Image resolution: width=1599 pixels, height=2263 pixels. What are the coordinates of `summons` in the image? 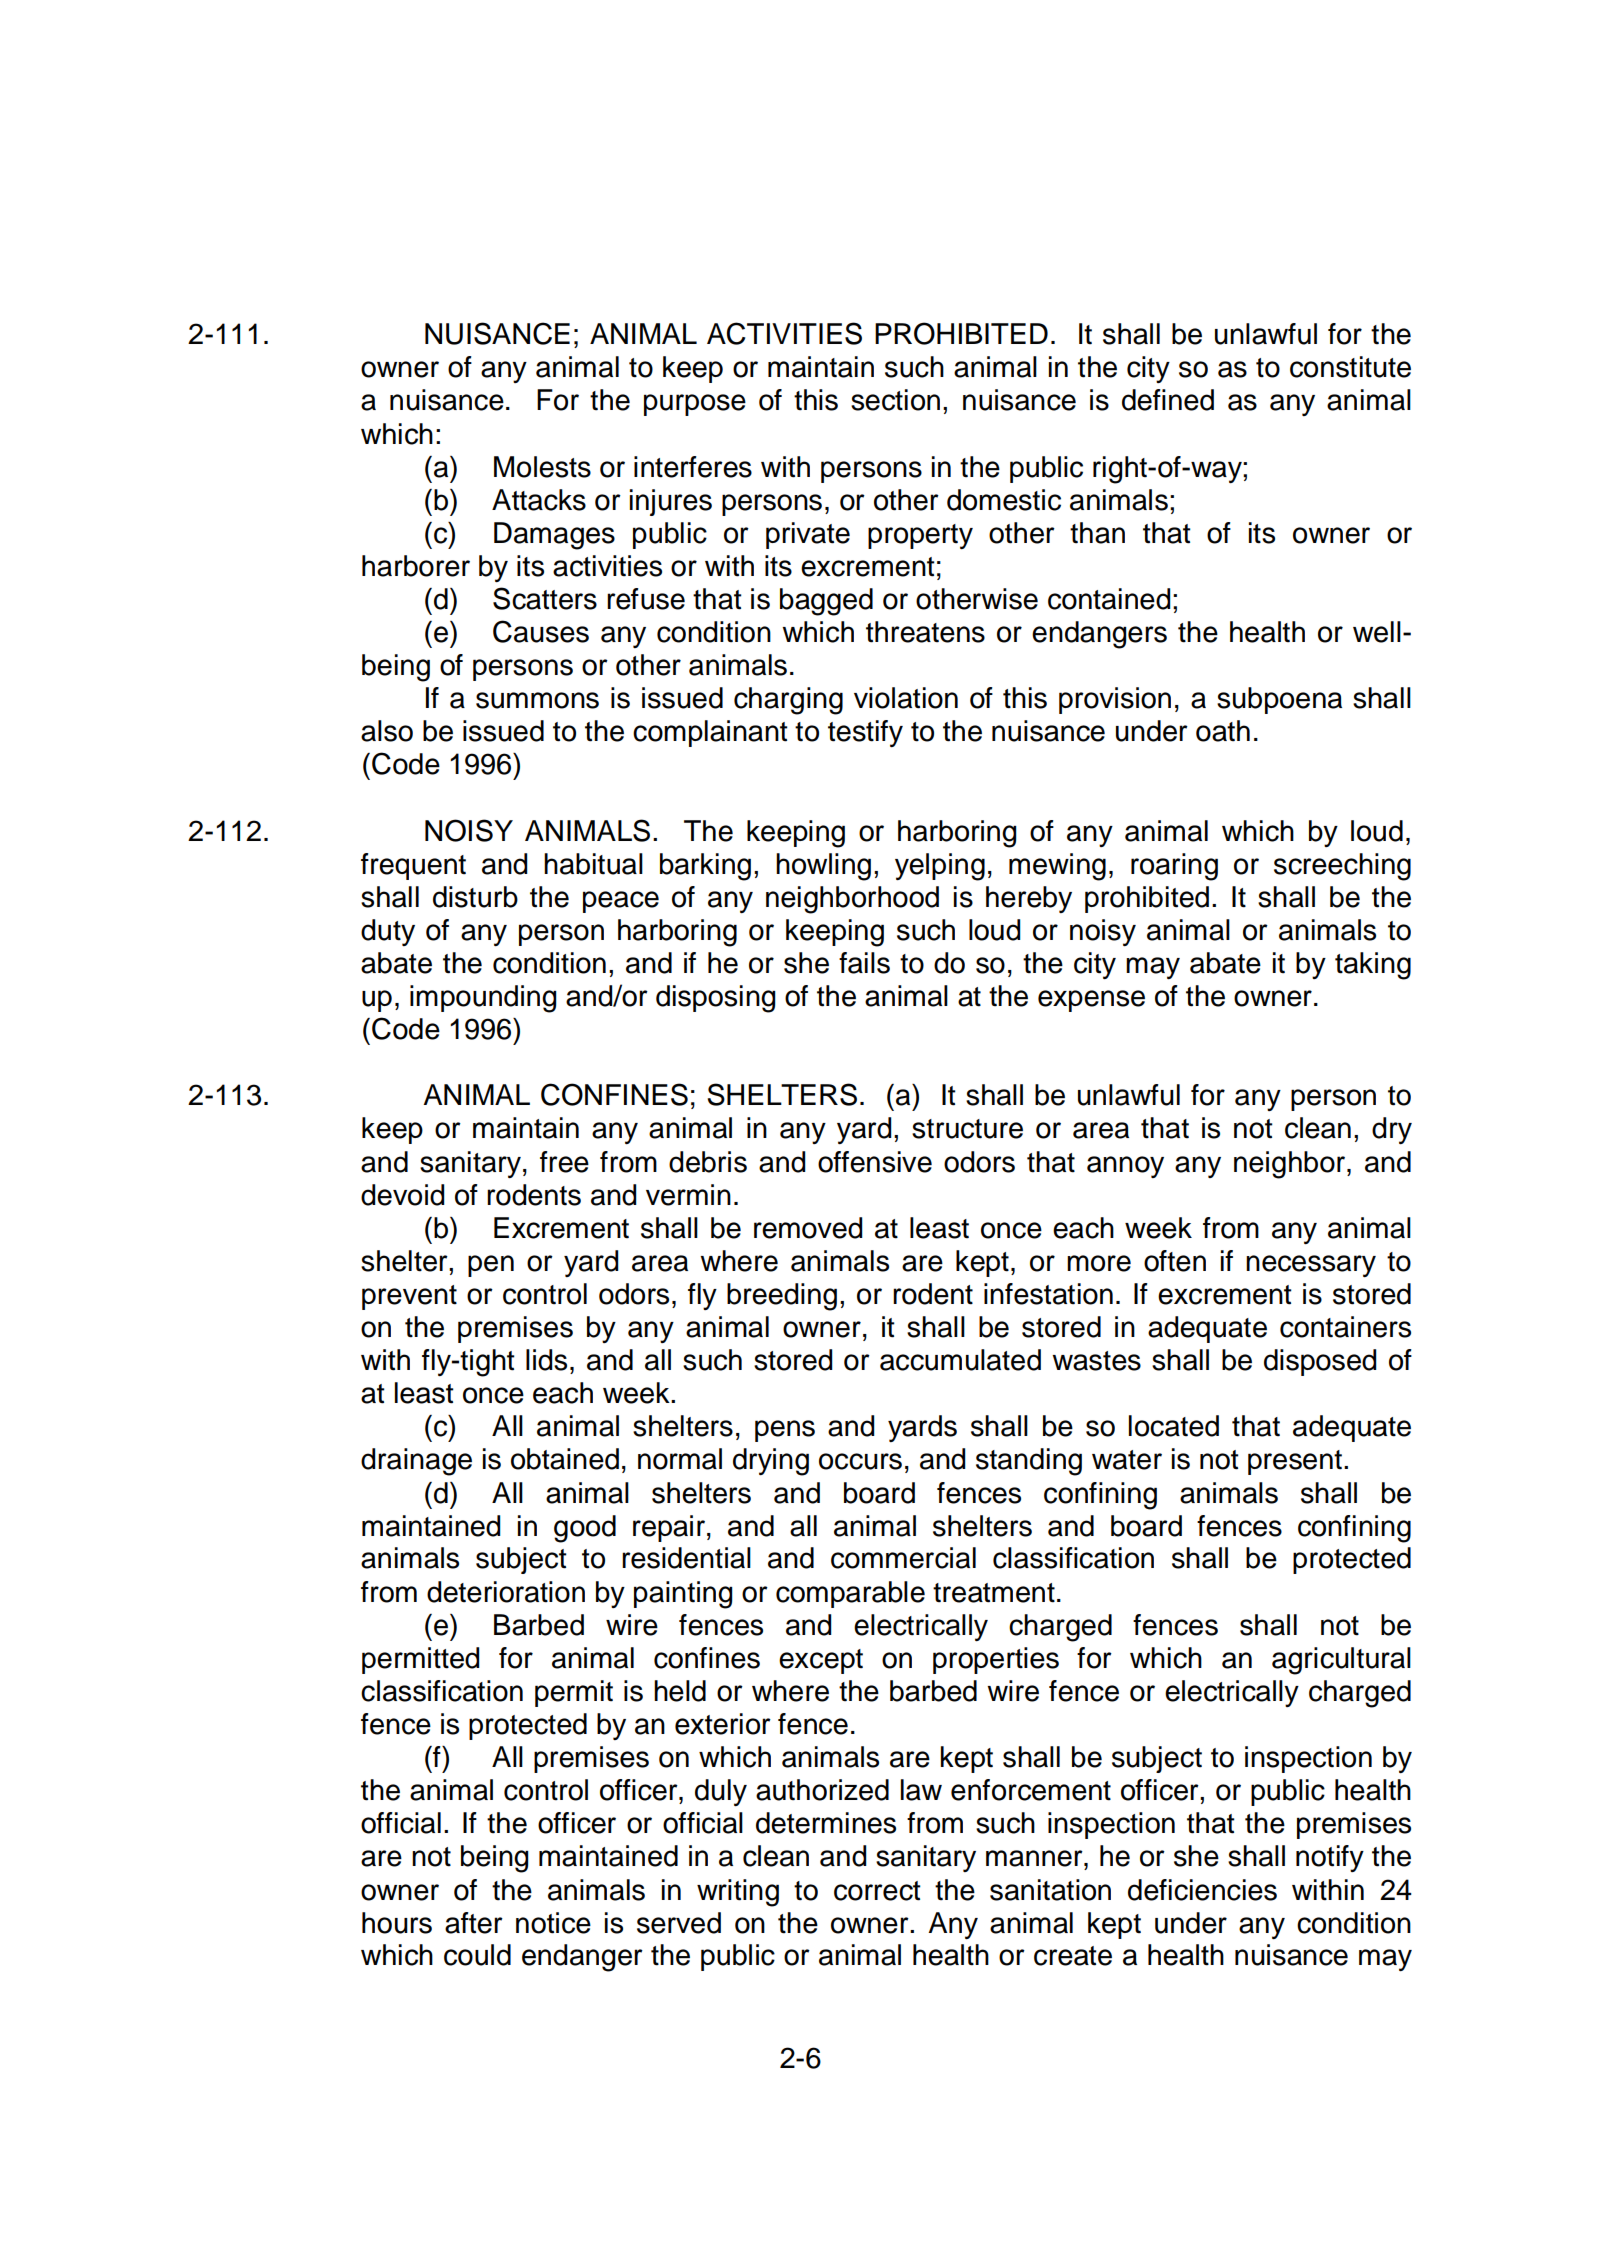 It's located at (537, 700).
